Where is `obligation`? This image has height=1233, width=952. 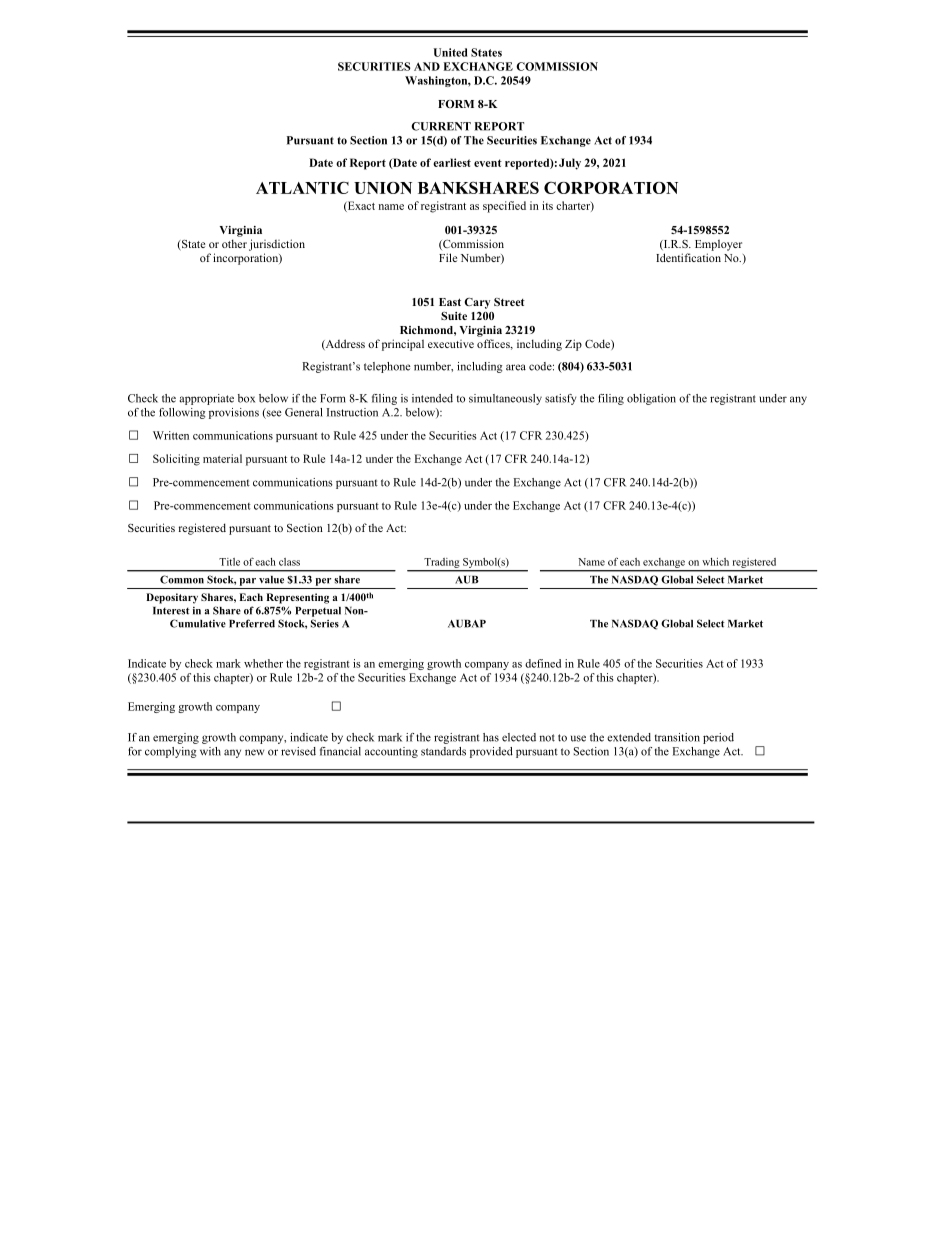 obligation is located at coordinates (651, 399).
